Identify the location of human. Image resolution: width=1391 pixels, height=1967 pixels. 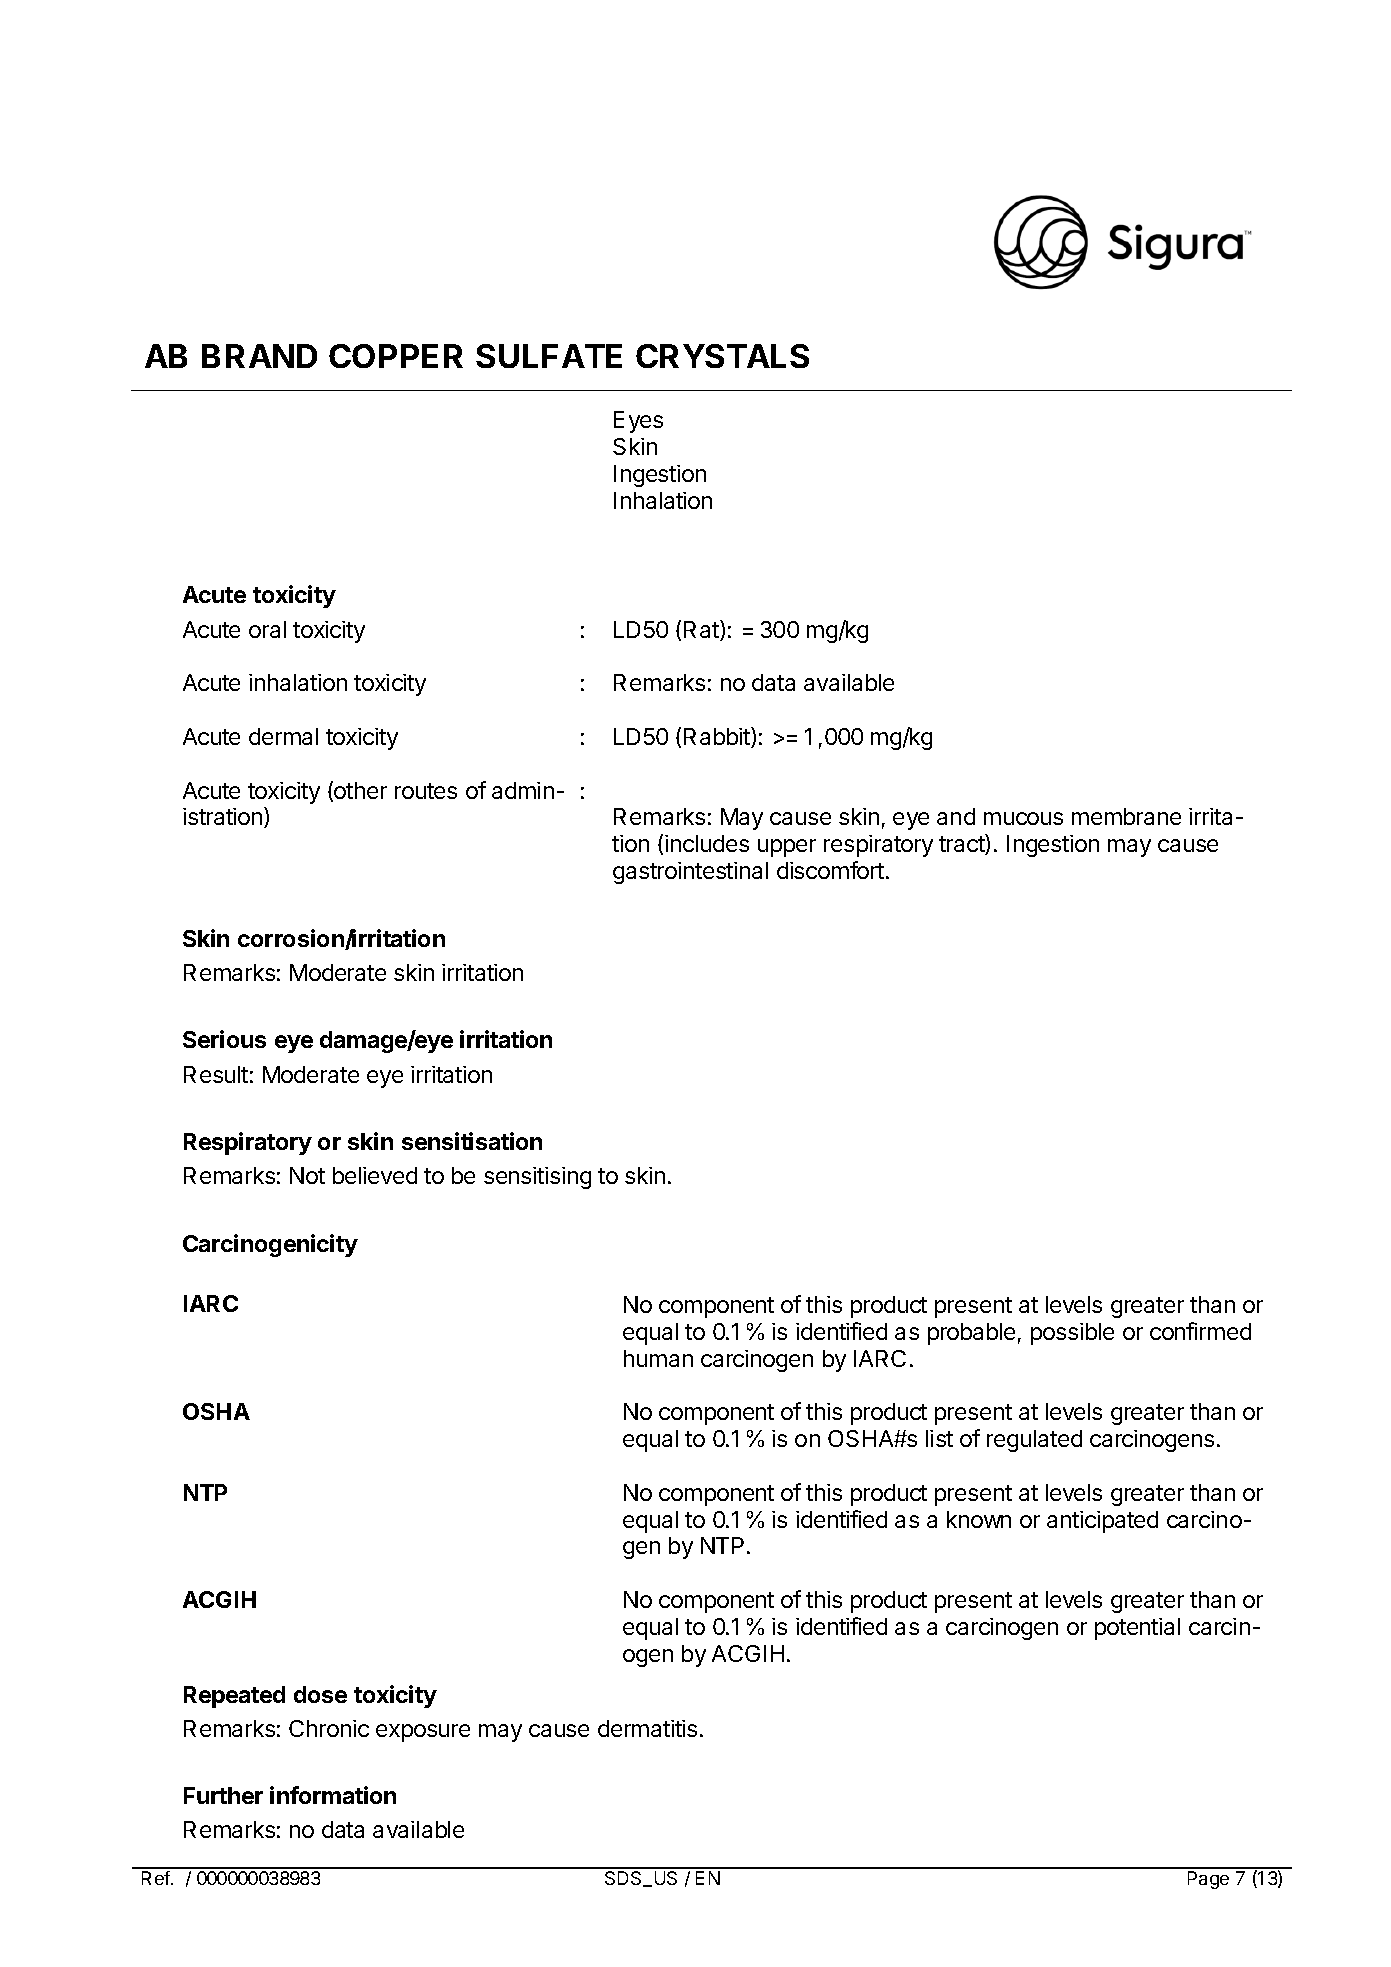
(658, 1358).
